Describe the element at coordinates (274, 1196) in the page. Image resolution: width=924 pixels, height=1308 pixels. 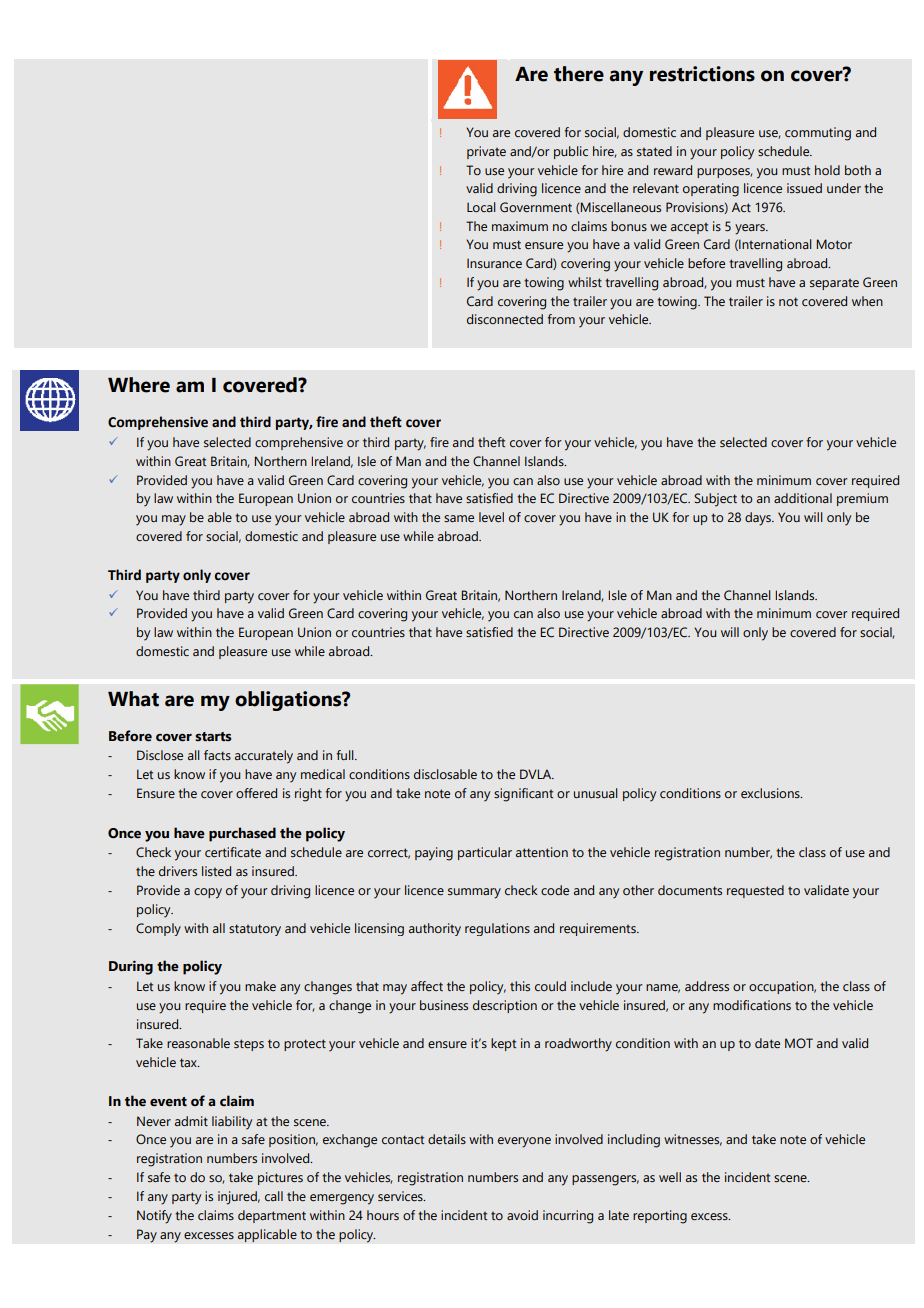
I see `call` at that location.
